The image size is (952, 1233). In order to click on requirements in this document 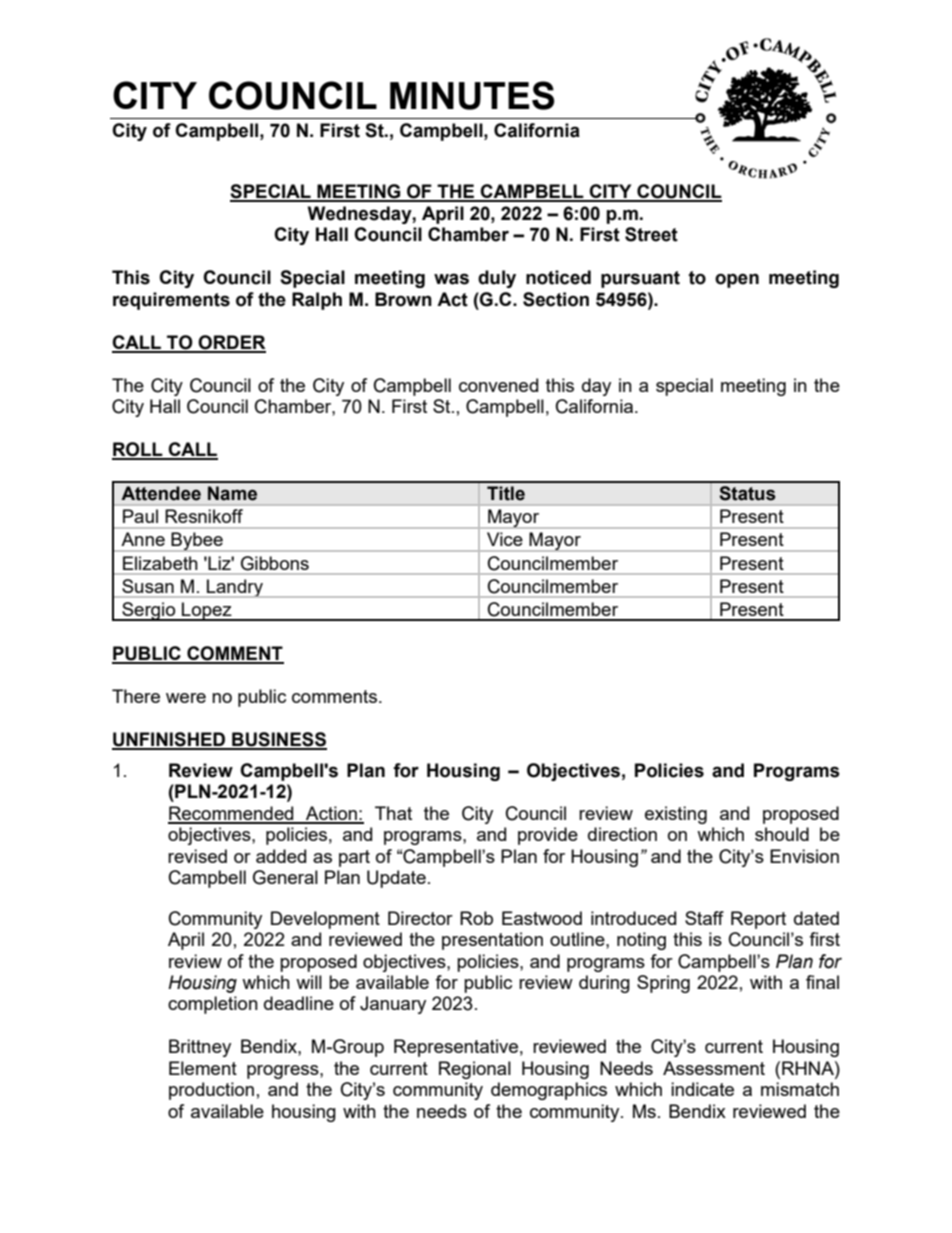, I will do `click(171, 301)`.
